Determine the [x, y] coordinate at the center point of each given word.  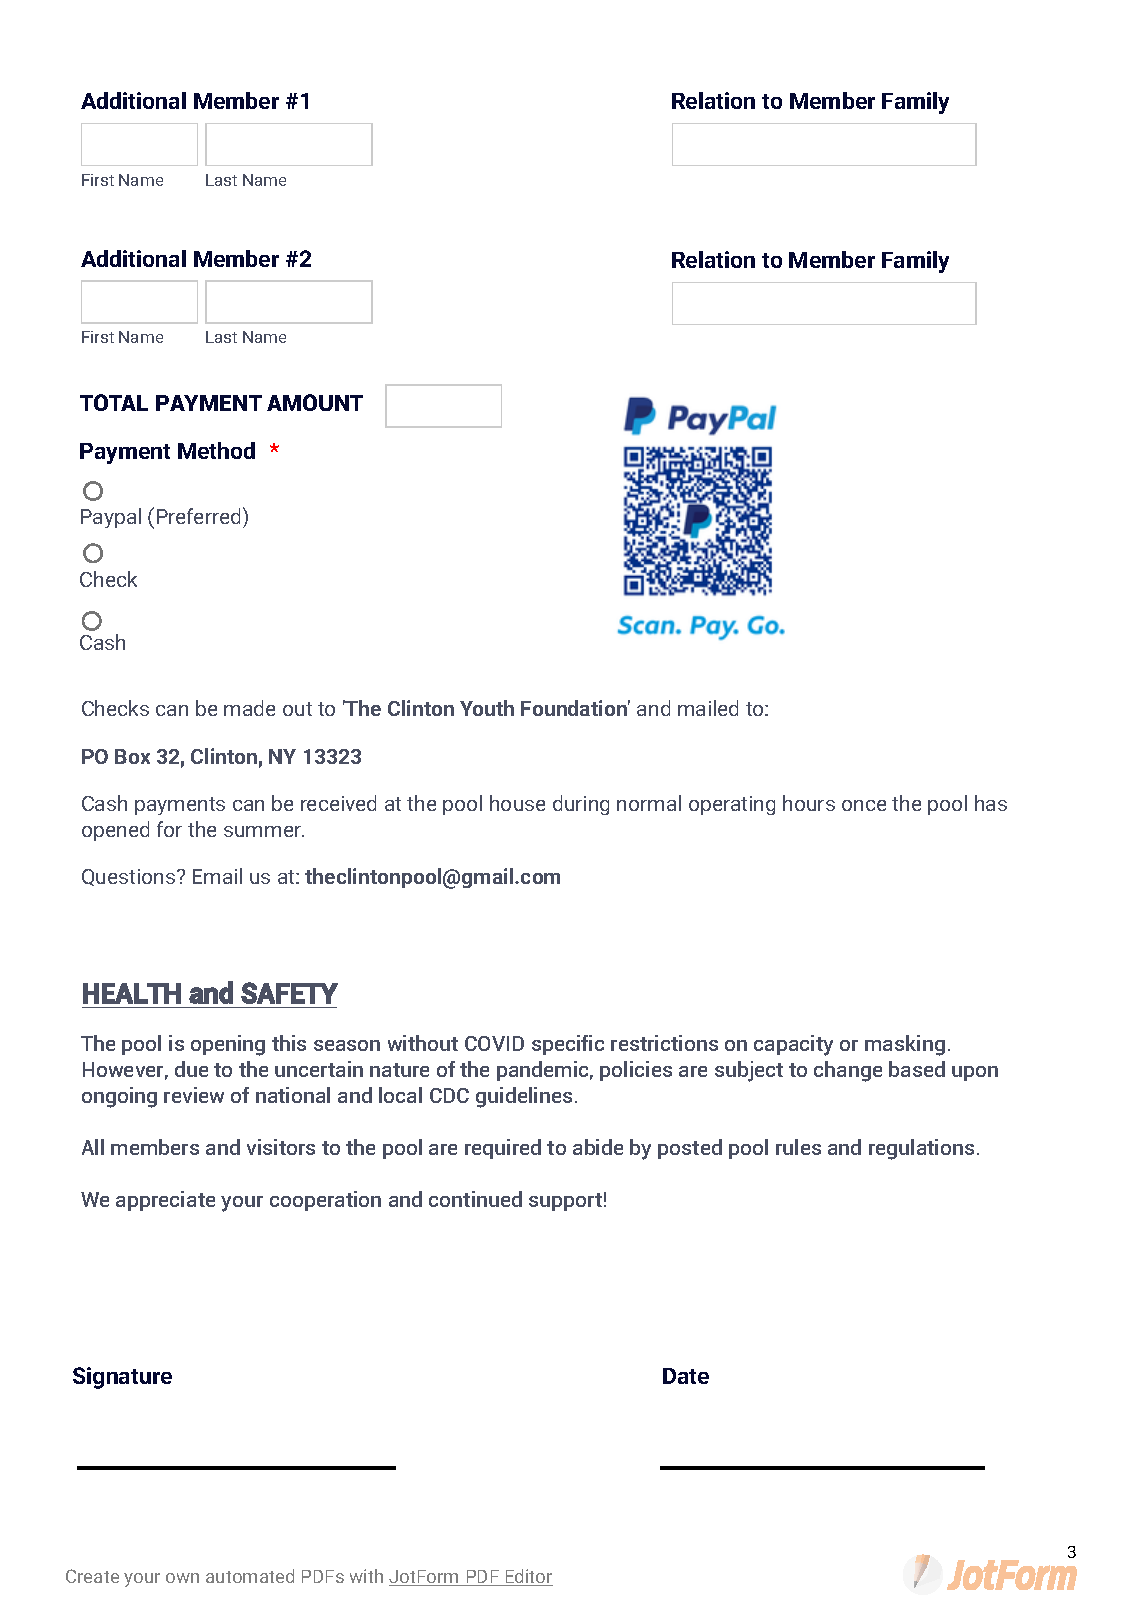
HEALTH [132, 993]
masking [905, 1045]
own [182, 1578]
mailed [708, 708]
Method [216, 450]
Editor [528, 1577]
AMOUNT [315, 402]
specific [568, 1045]
